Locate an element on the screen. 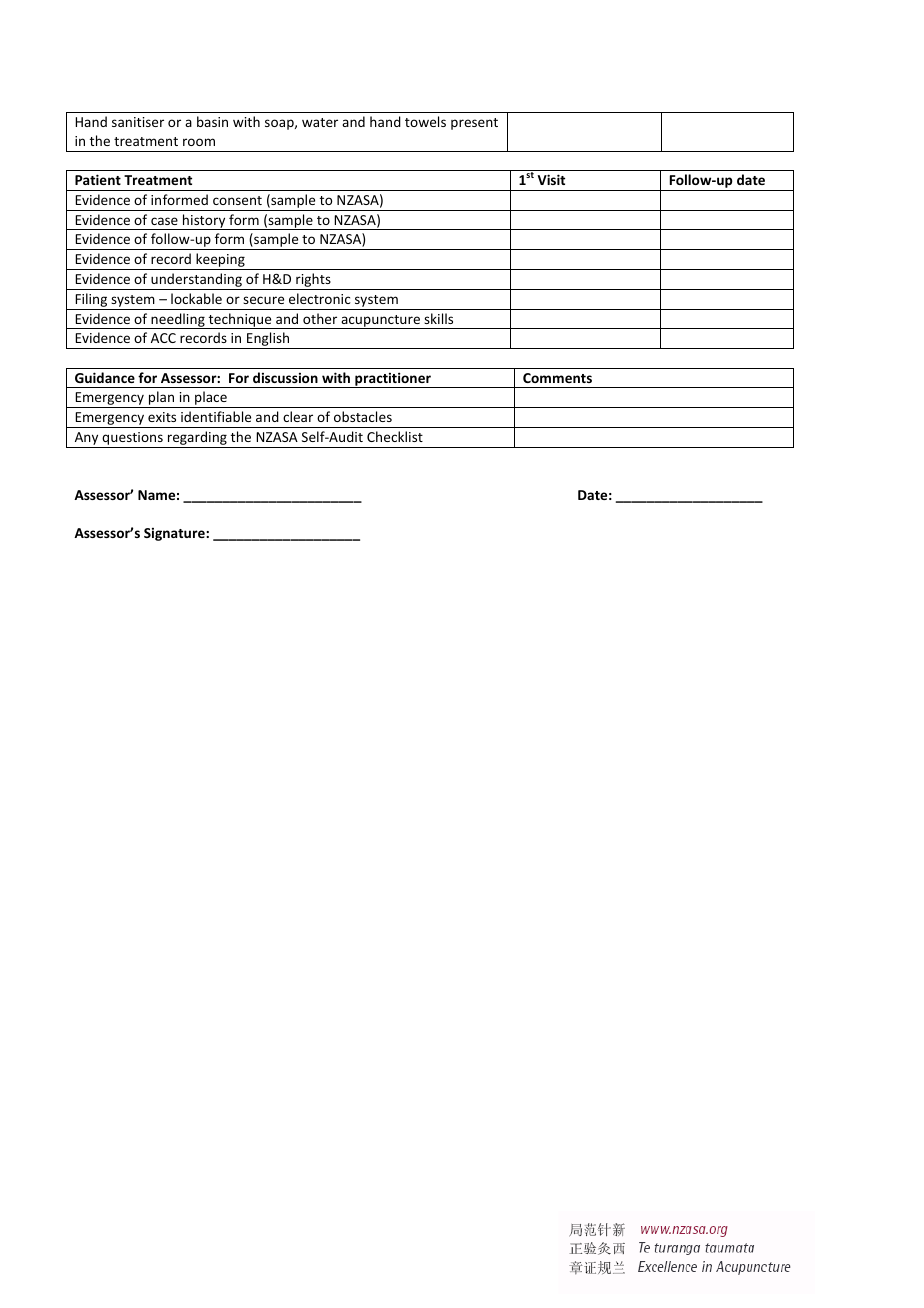  questions is located at coordinates (132, 440).
